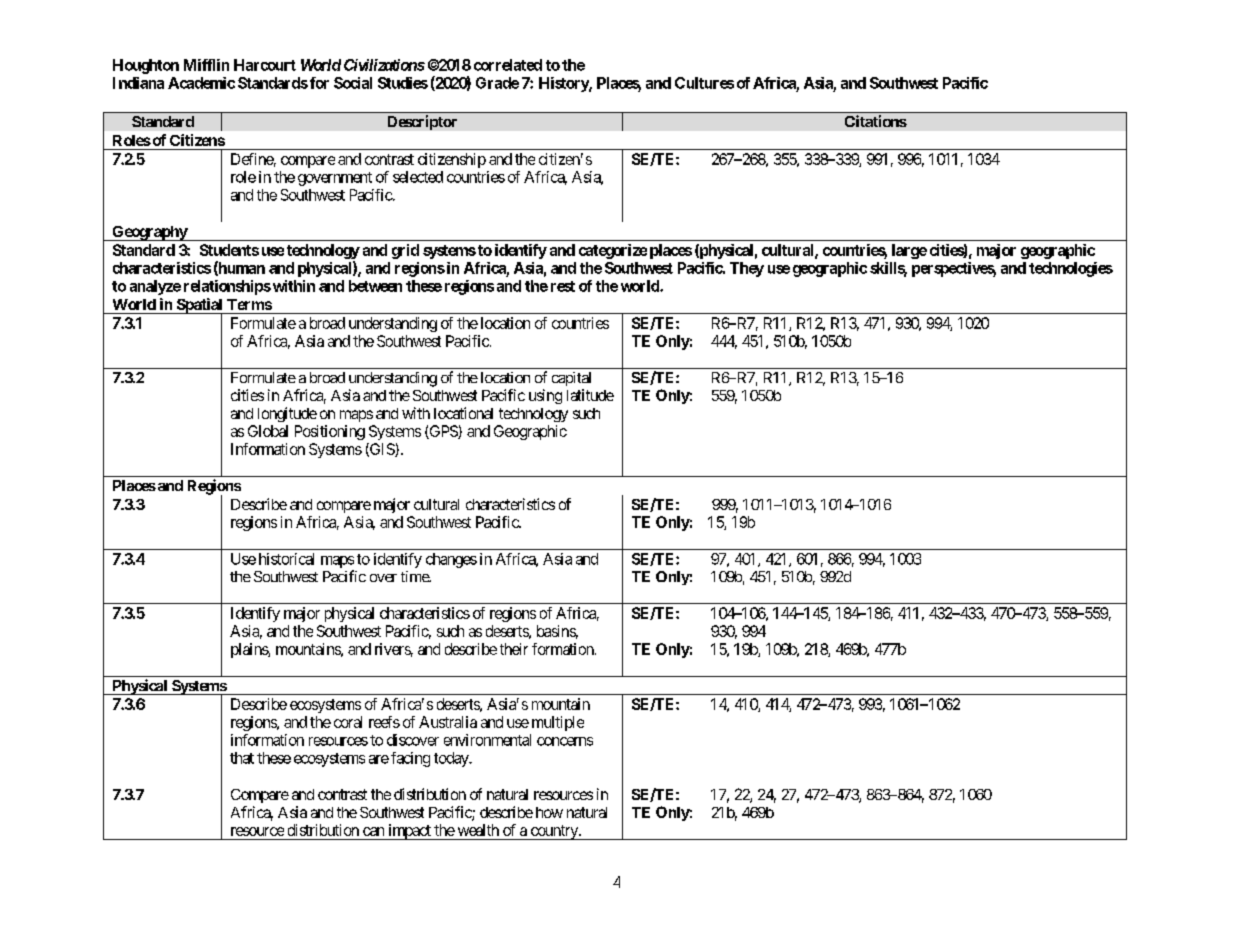  Describe the element at coordinates (545, 396) in the screenshot. I see `using` at that location.
